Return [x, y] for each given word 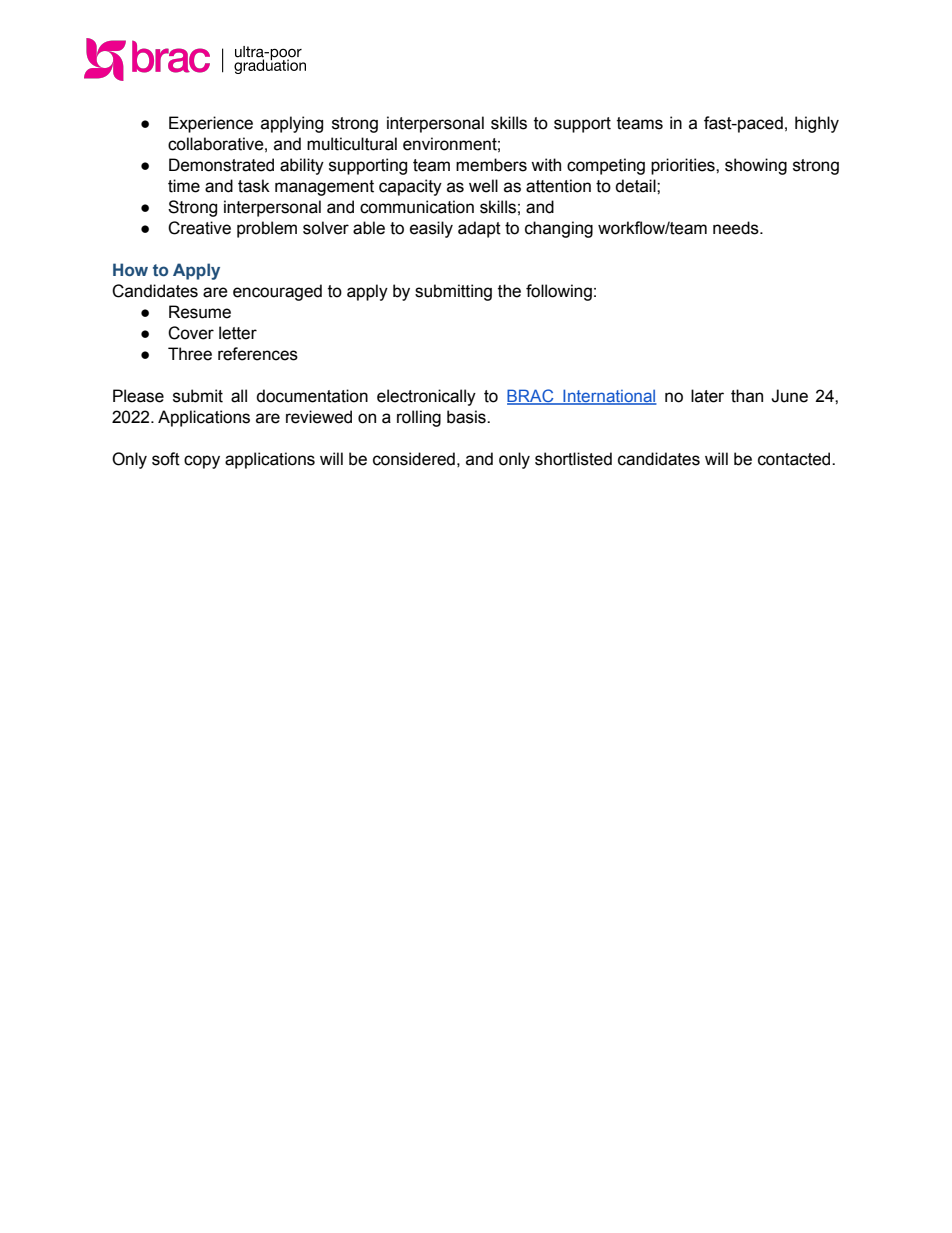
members [491, 165]
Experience [211, 124]
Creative [199, 228]
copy [202, 462]
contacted [795, 459]
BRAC [531, 396]
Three [190, 354]
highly [817, 124]
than [747, 396]
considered [414, 459]
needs [737, 228]
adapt [479, 229]
